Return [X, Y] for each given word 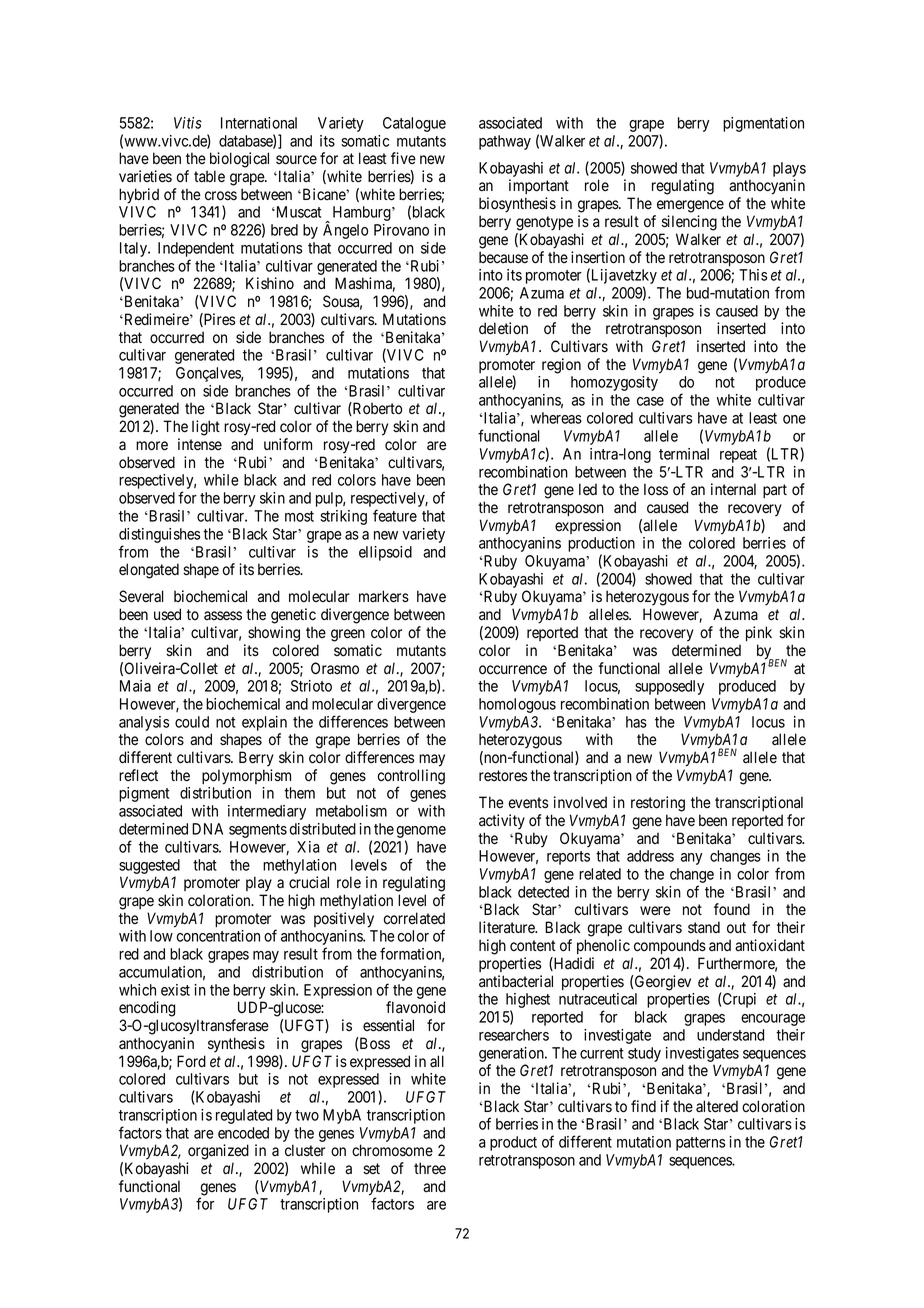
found [732, 909]
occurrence [513, 670]
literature [508, 927]
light [206, 428]
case [650, 401]
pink [759, 633]
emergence [690, 206]
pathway [505, 142]
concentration [218, 936]
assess [223, 616]
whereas [556, 418]
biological [239, 160]
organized [218, 1152]
